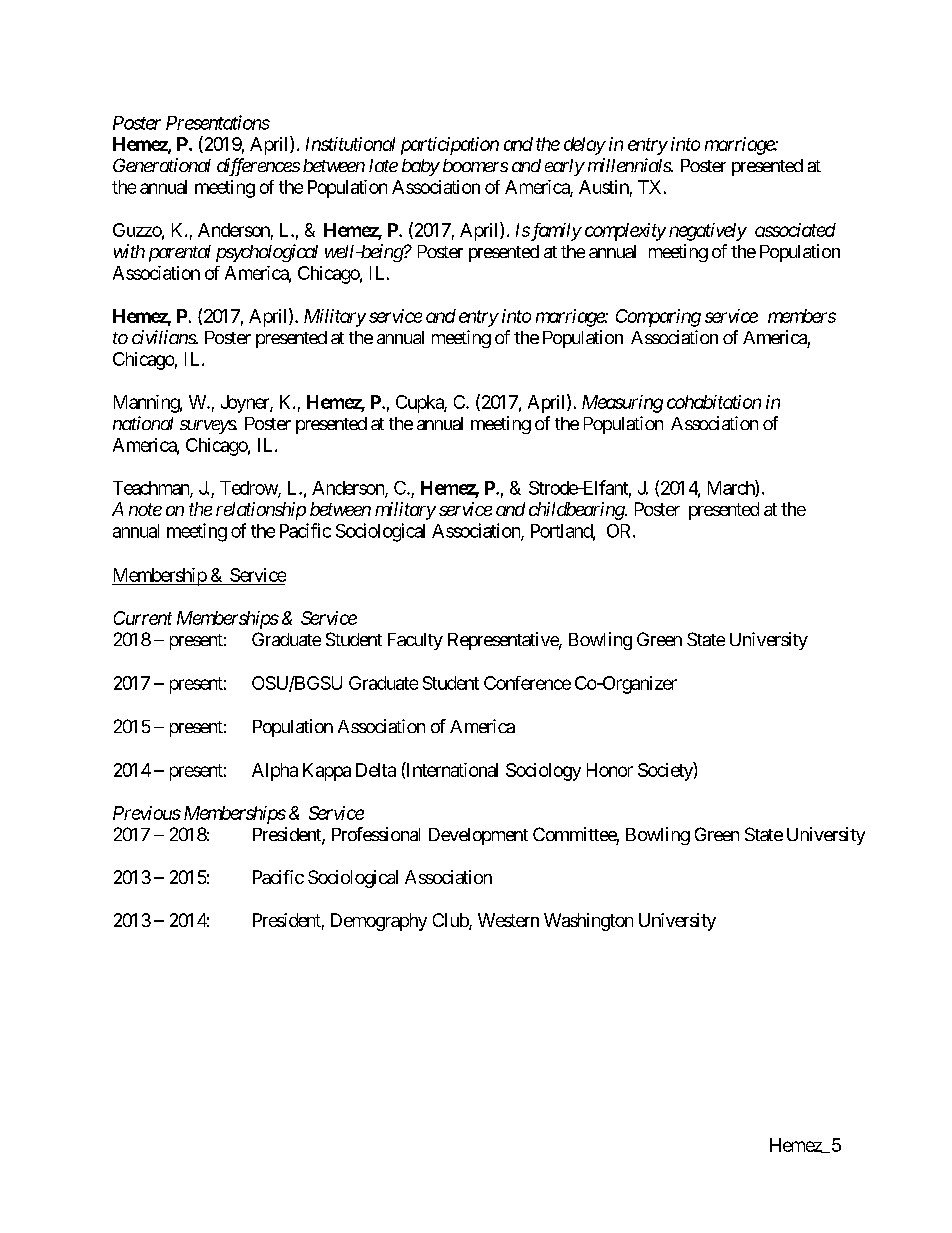 This page has width=952, height=1233. What do you see at coordinates (415, 641) in the page?
I see `Faculty` at bounding box center [415, 641].
